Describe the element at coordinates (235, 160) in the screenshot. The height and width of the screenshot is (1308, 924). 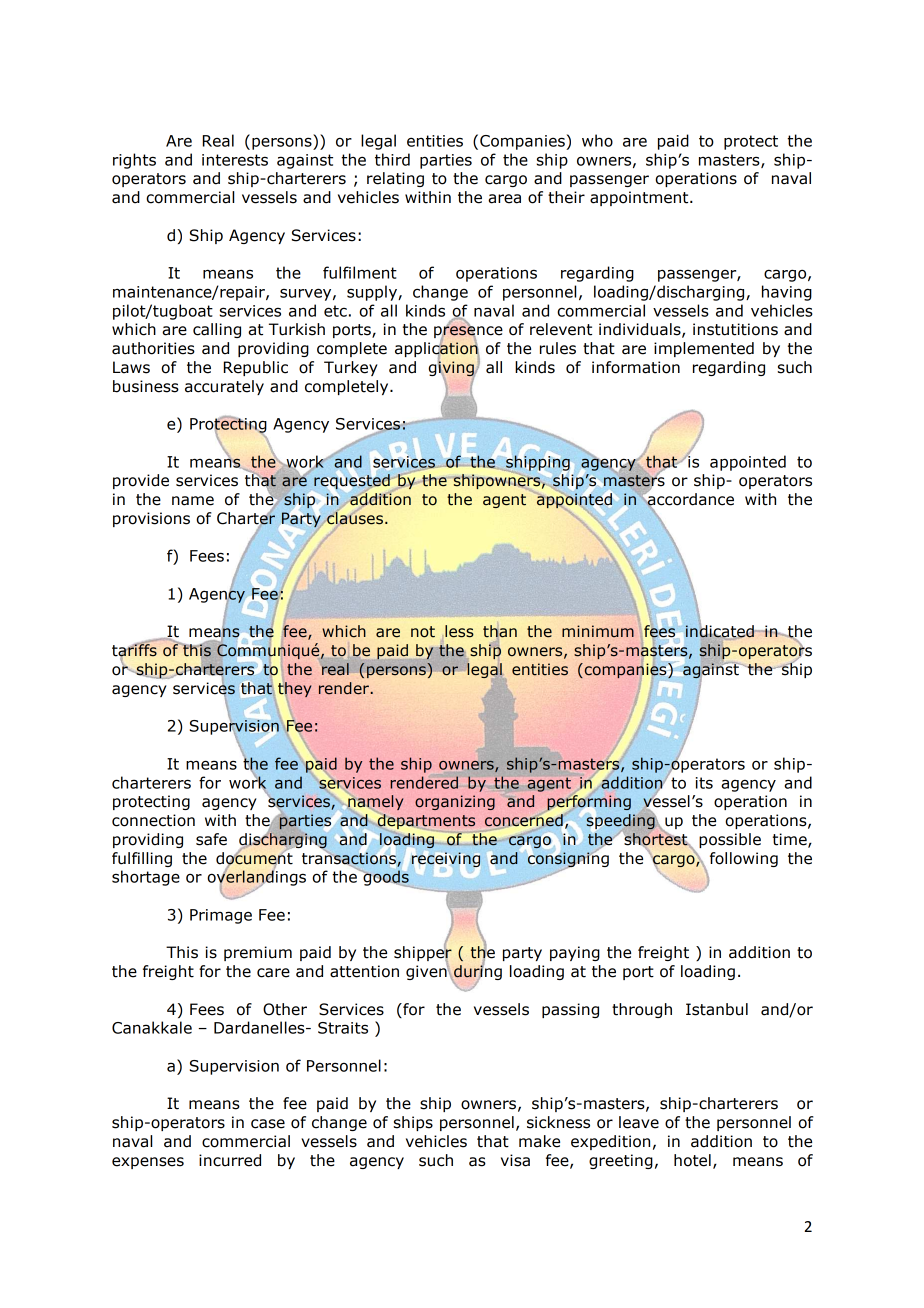
I see `interests` at that location.
